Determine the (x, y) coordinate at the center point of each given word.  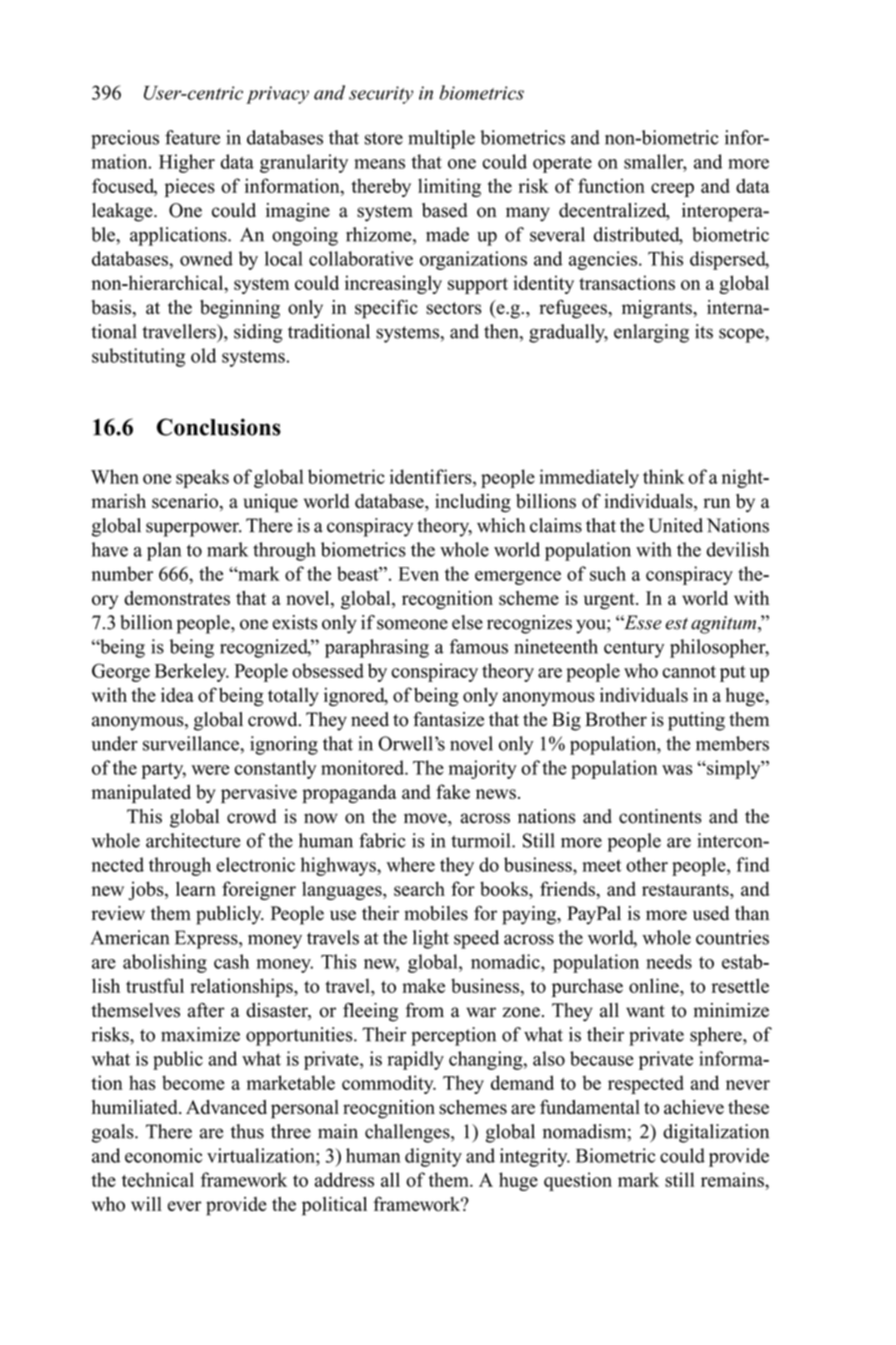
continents (660, 816)
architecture (193, 840)
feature (192, 137)
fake (453, 791)
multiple (442, 139)
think (663, 476)
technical (158, 1179)
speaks (202, 478)
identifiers (432, 476)
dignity (433, 1157)
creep (672, 190)
